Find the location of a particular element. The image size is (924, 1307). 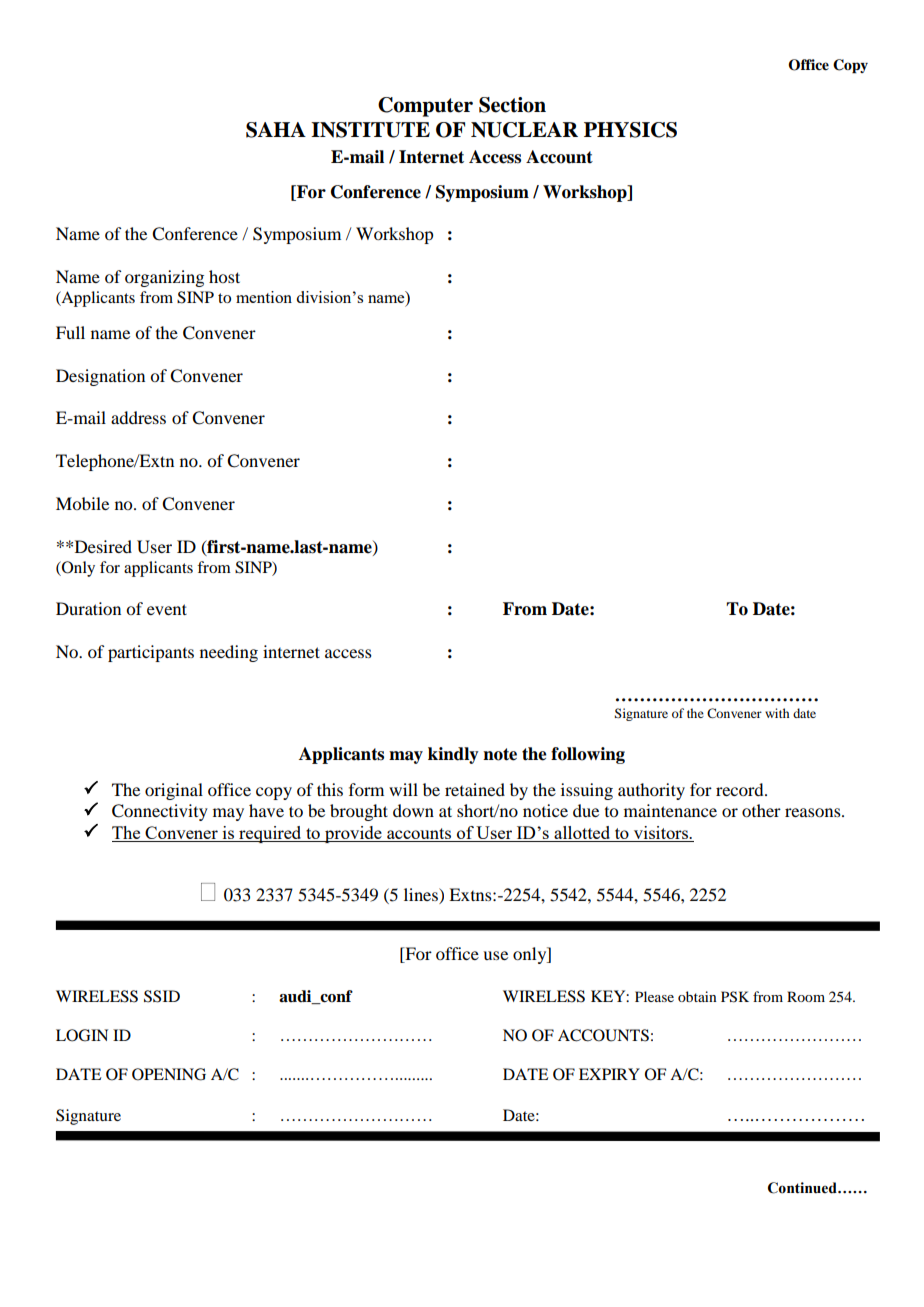

PHYSICS is located at coordinates (630, 130).
